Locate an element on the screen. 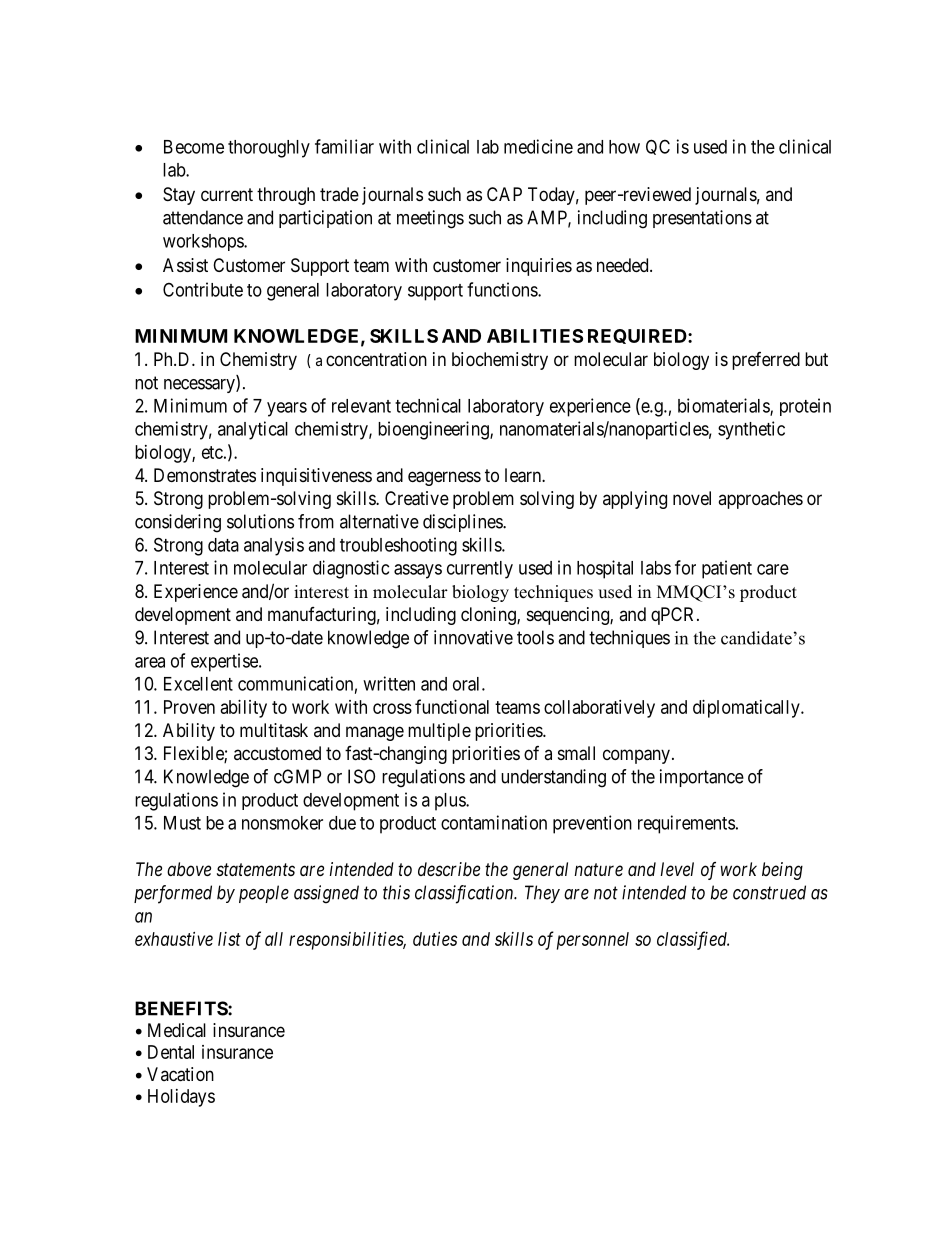 This screenshot has height=1233, width=952. functional is located at coordinates (452, 706).
